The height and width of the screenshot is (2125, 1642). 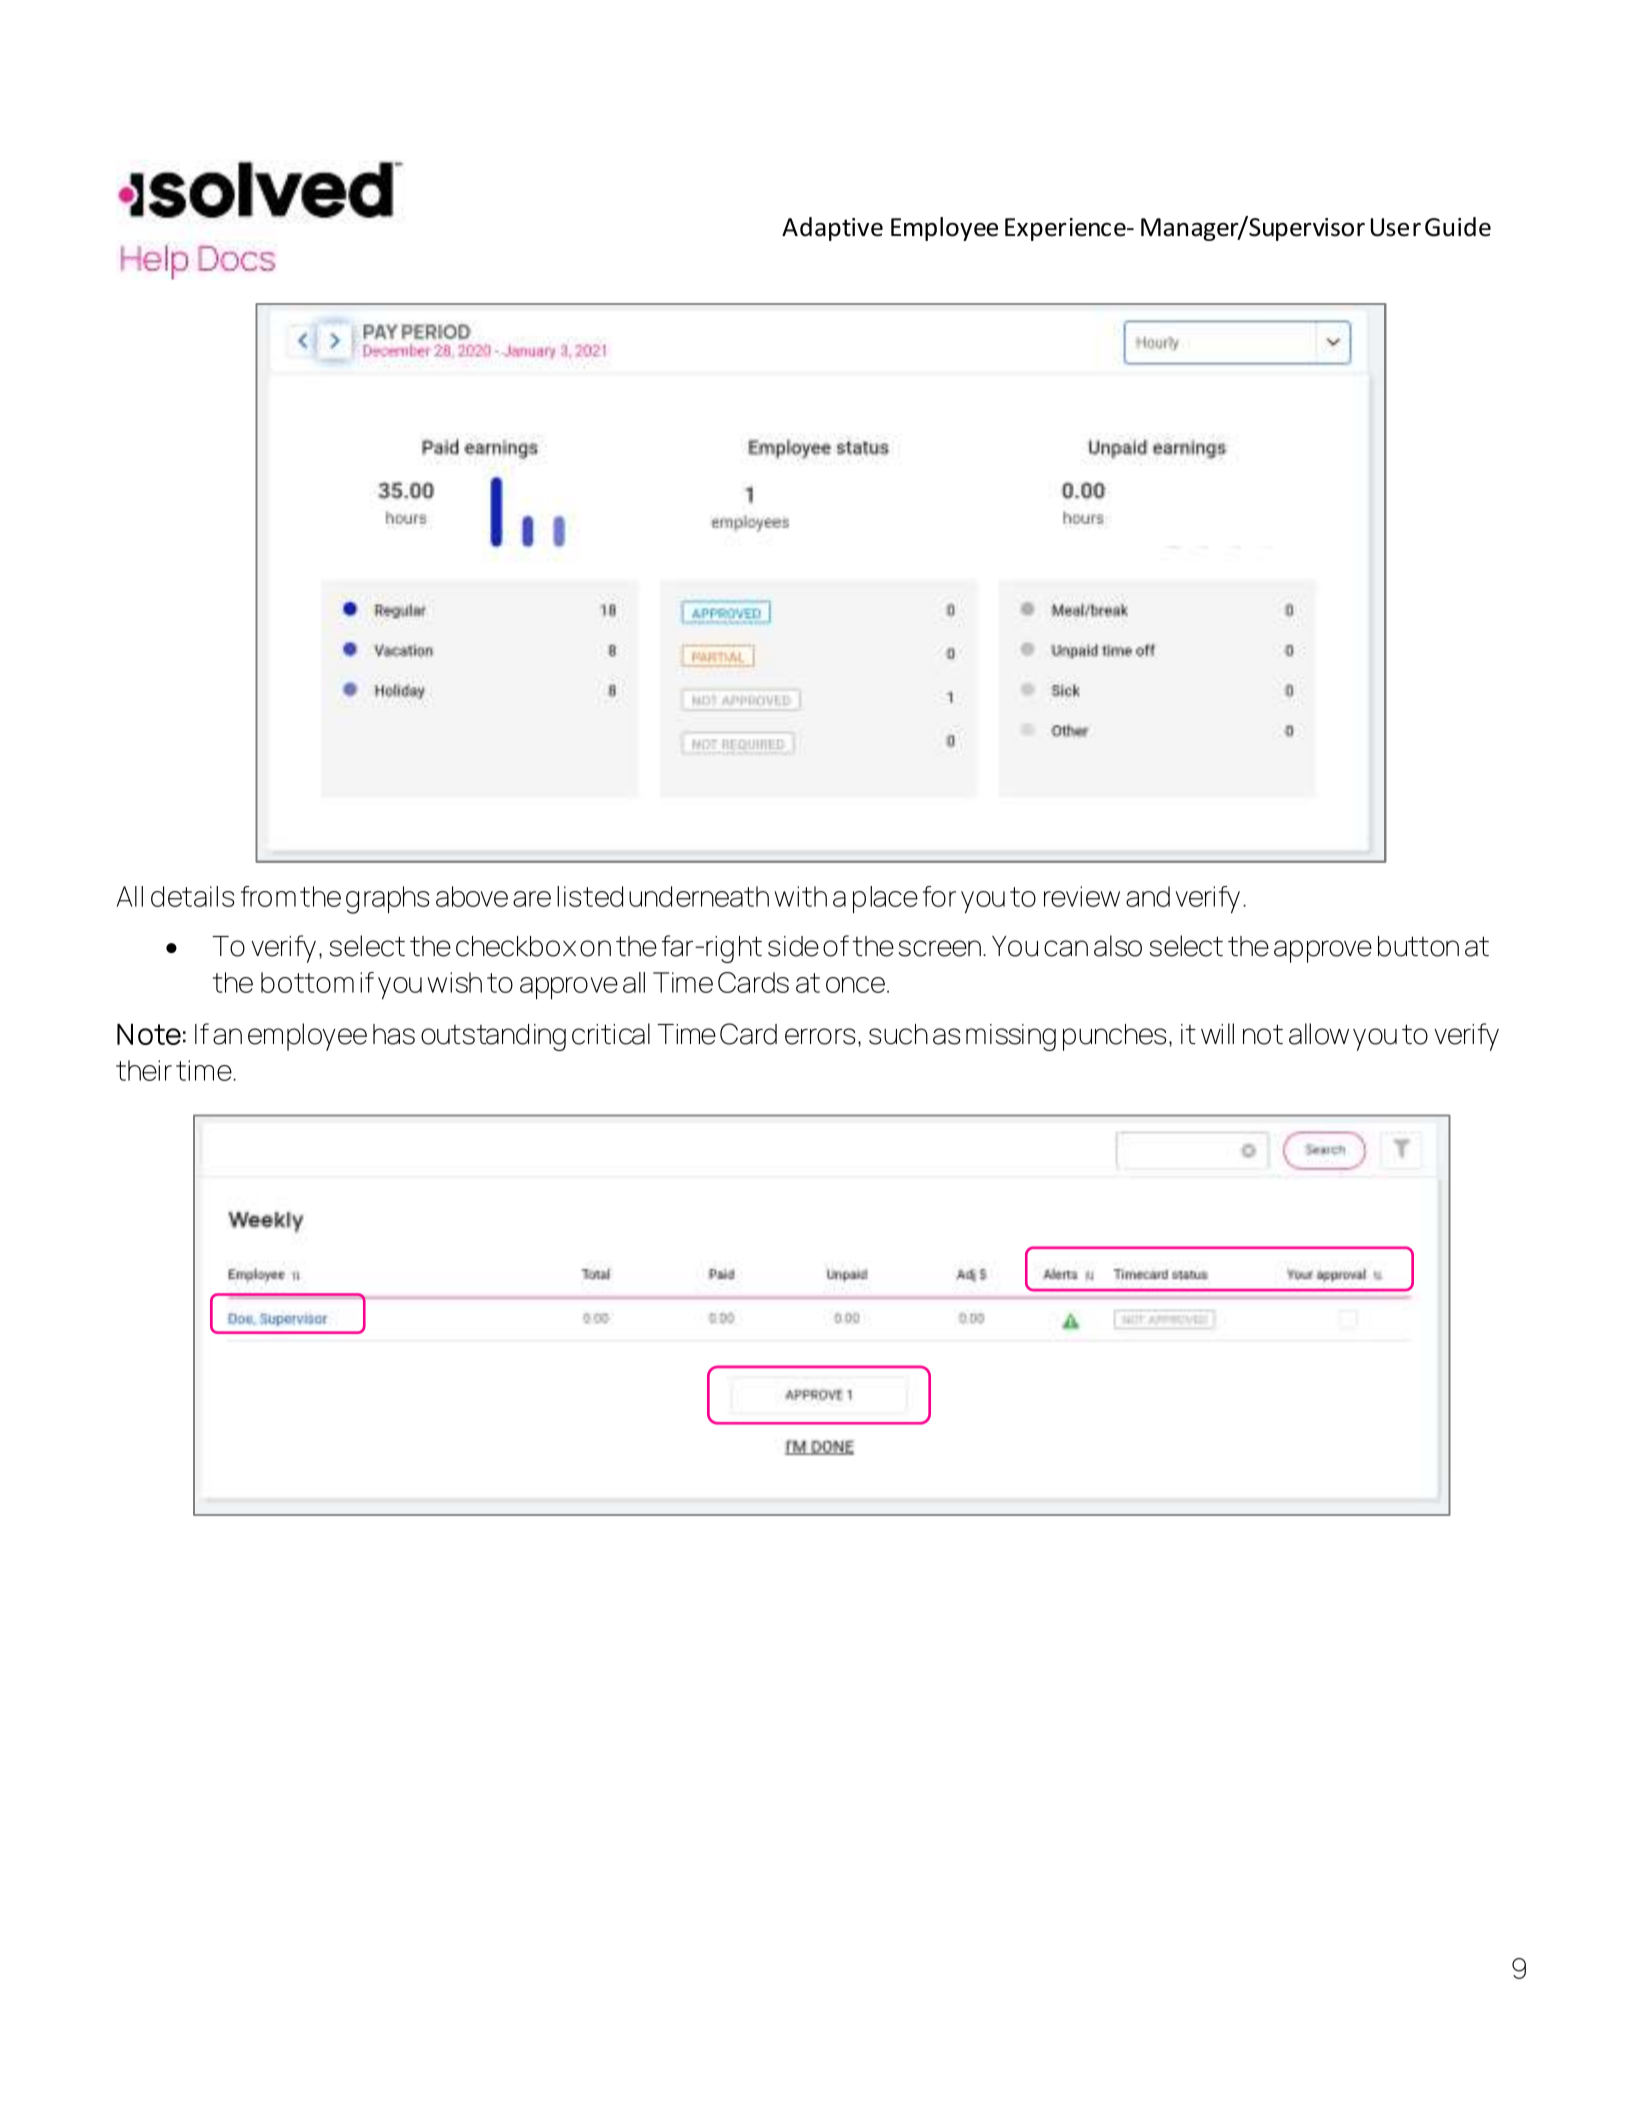 What do you see at coordinates (800, 896) in the screenshot?
I see `with` at bounding box center [800, 896].
